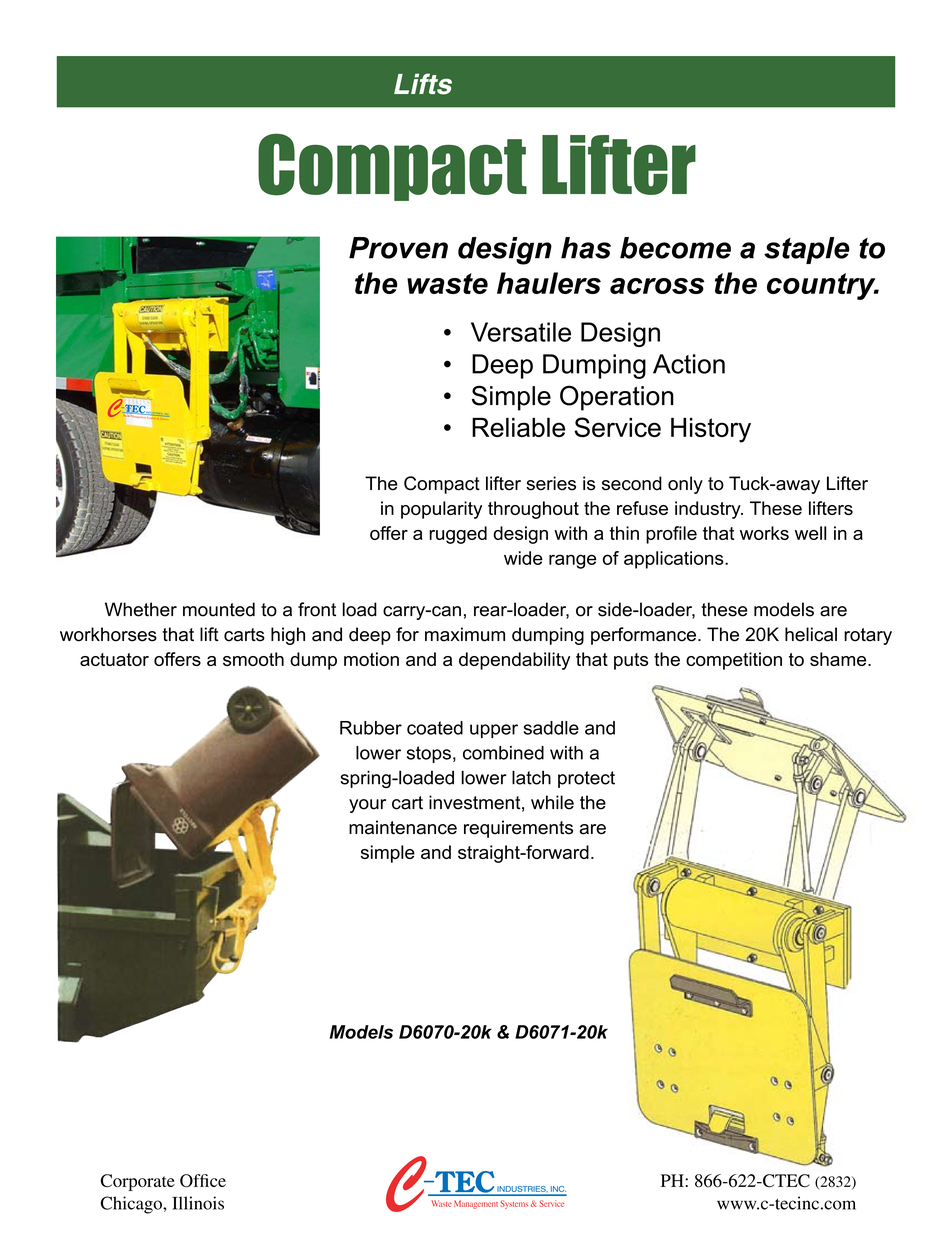 This screenshot has height=1233, width=952. Describe the element at coordinates (552, 802) in the screenshot. I see `while` at that location.
